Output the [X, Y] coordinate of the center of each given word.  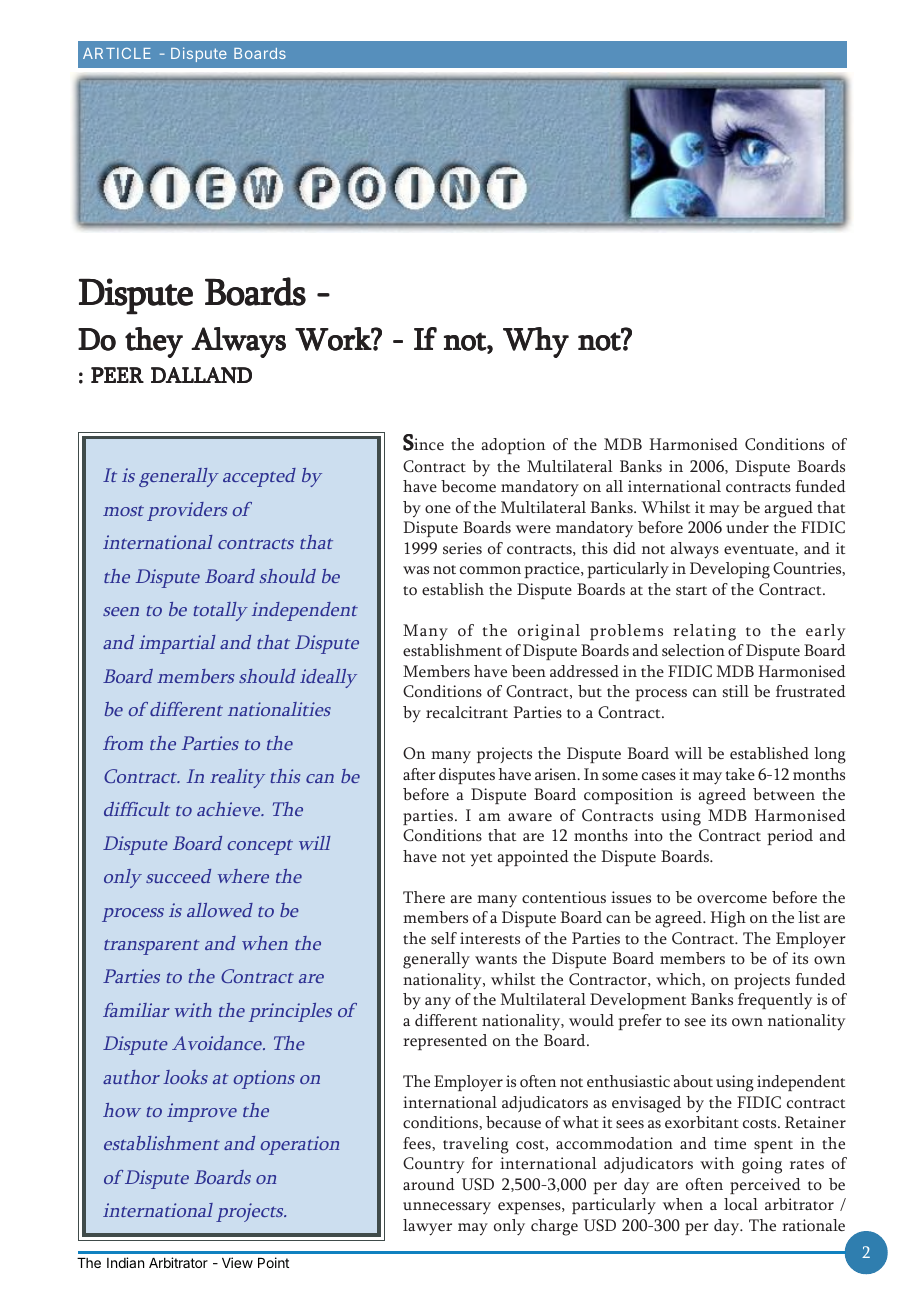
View [237, 1262]
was [416, 570]
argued [789, 509]
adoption [513, 446]
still [736, 691]
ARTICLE [117, 53]
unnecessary [447, 1208]
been [529, 671]
